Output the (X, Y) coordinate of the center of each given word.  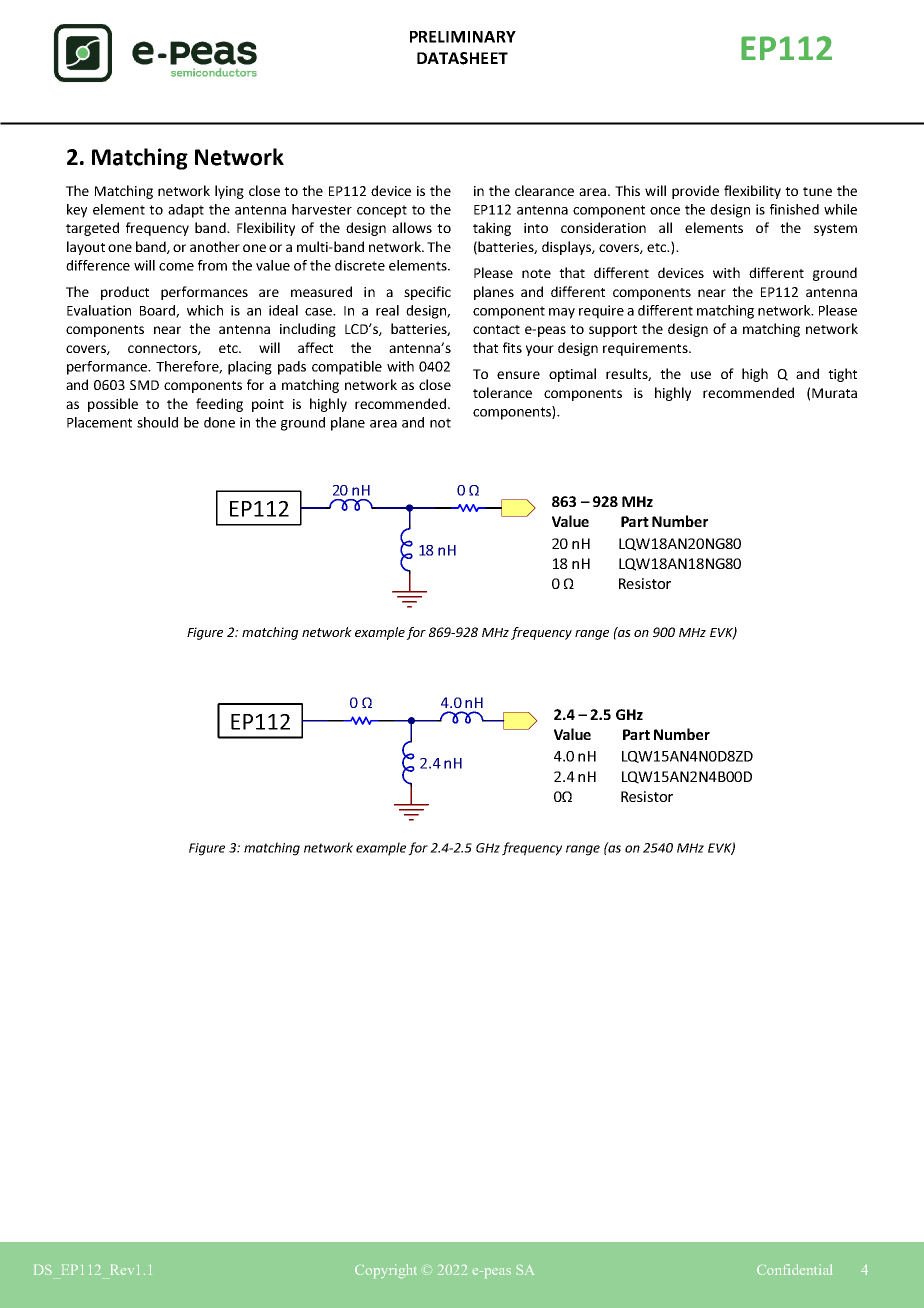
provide (695, 192)
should (157, 422)
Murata (834, 393)
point (268, 405)
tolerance (502, 392)
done (219, 422)
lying (229, 192)
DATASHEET (462, 58)
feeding (219, 405)
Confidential (794, 1269)
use (701, 375)
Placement (99, 422)
